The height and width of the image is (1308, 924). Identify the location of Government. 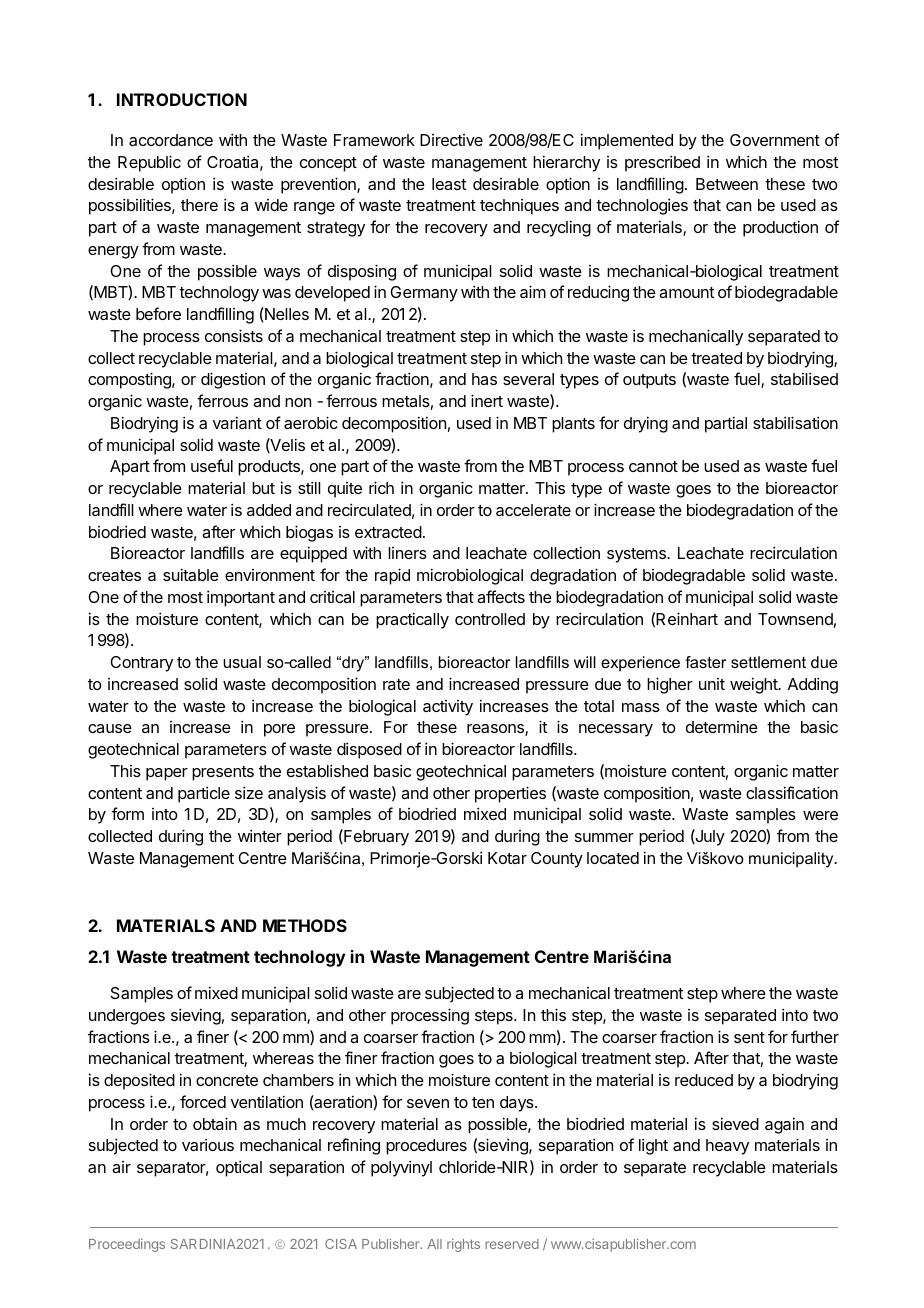
(775, 140).
